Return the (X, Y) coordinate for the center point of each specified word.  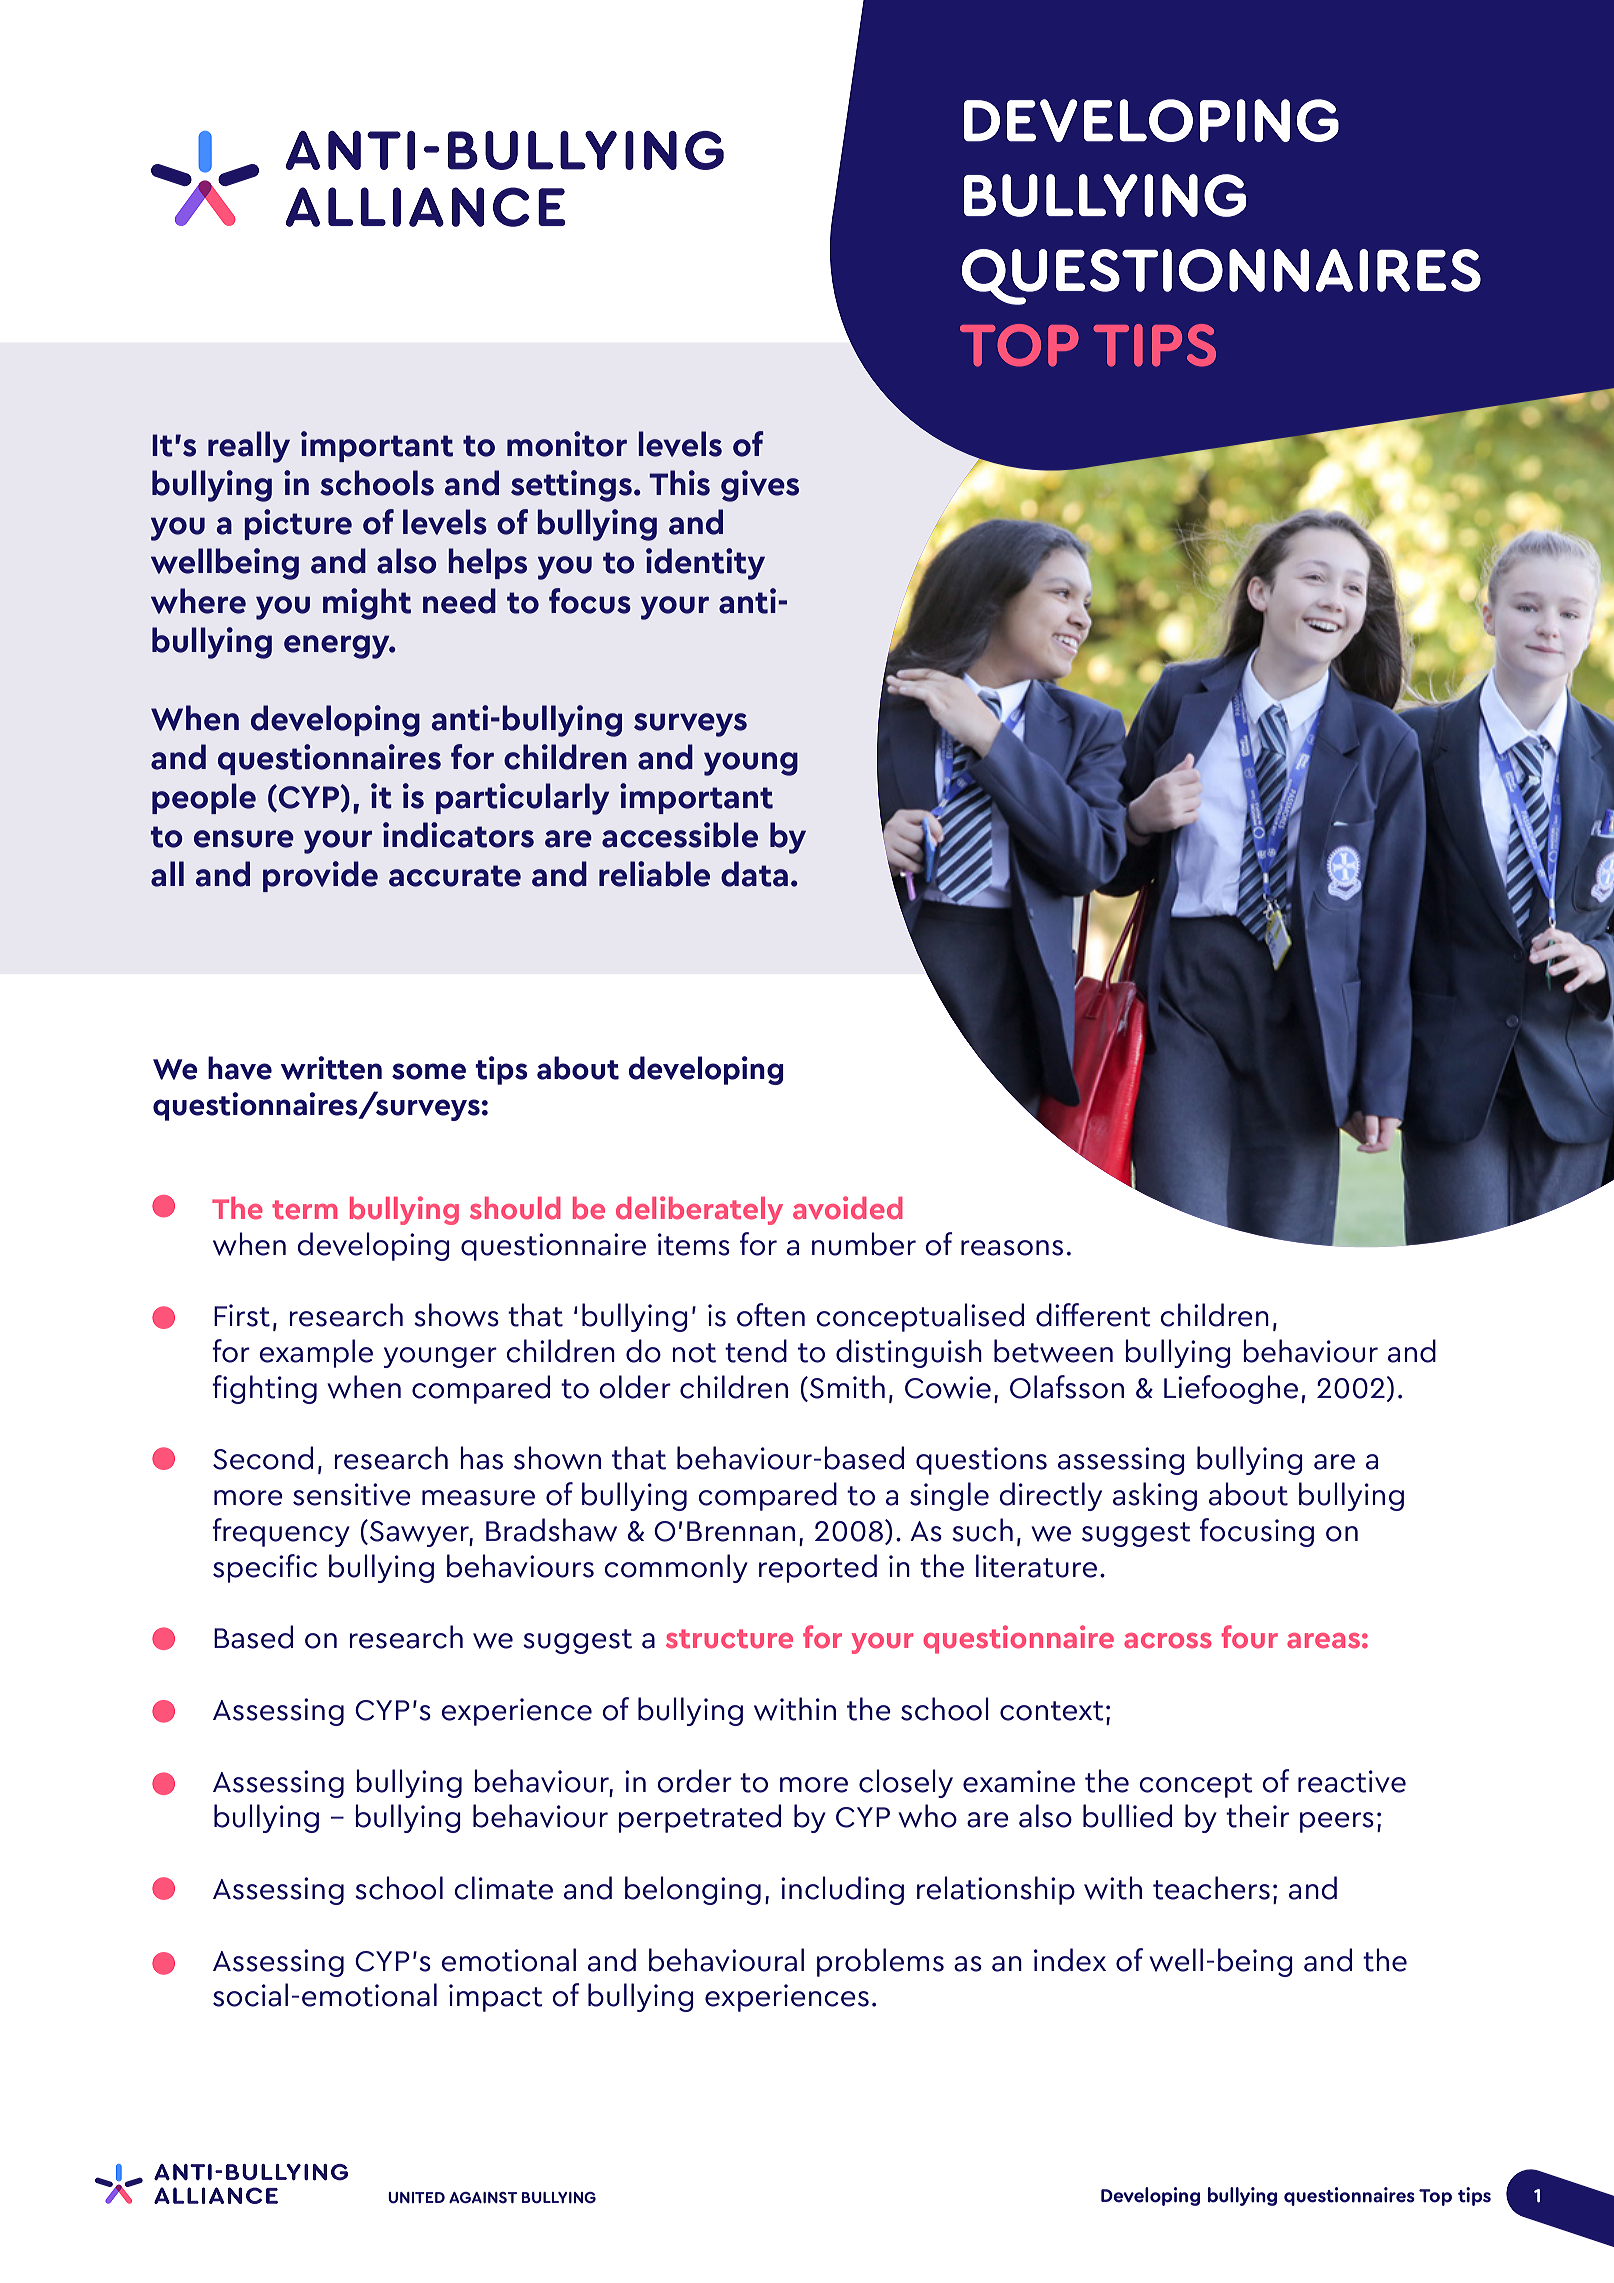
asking (1155, 1496)
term (304, 1210)
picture (298, 524)
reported (818, 1568)
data (754, 874)
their (1257, 1816)
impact (496, 1998)
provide (320, 876)
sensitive (352, 1494)
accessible (680, 835)
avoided (847, 1208)
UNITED (416, 2198)
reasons (1012, 1248)
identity (705, 564)
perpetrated (699, 1818)
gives (760, 486)
